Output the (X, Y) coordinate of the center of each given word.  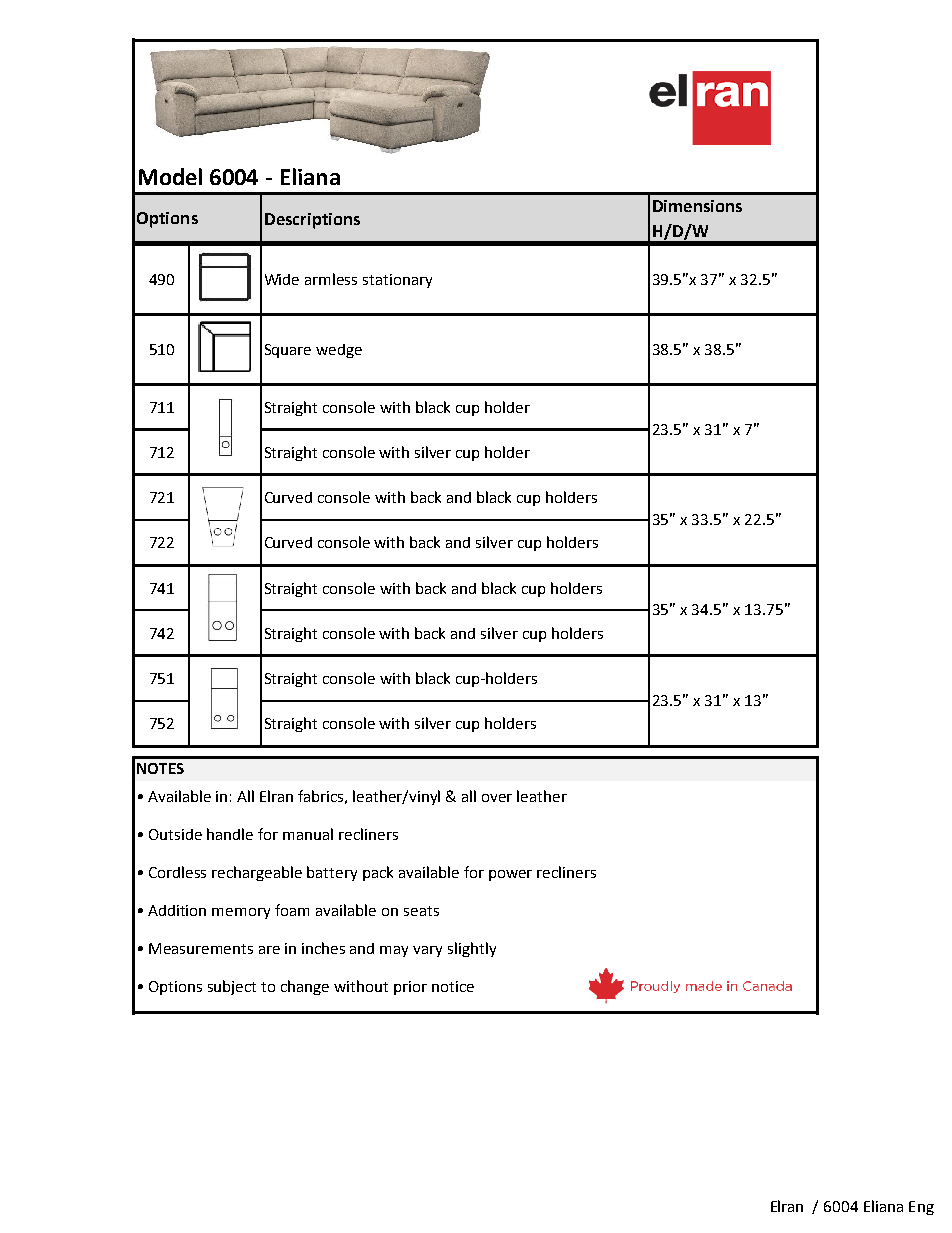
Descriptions (312, 221)
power (510, 875)
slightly (472, 949)
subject (232, 987)
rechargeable (257, 873)
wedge (339, 351)
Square (288, 351)
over (497, 798)
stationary (397, 281)
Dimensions (697, 206)
